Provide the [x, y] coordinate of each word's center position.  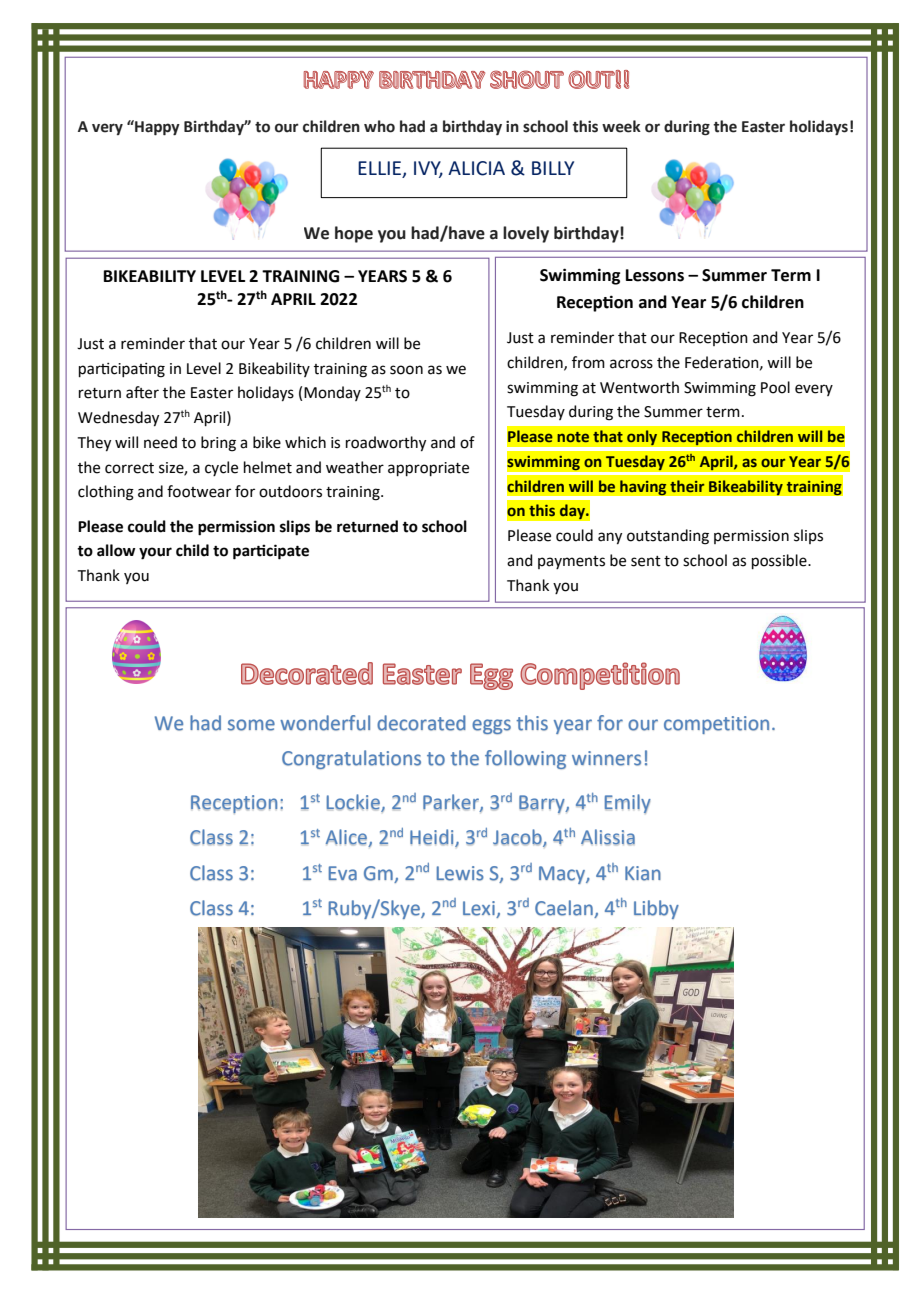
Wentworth [639, 387]
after [142, 392]
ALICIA [476, 168]
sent [646, 561]
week [621, 126]
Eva [343, 873]
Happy [156, 128]
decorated [421, 723]
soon [406, 370]
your [155, 553]
